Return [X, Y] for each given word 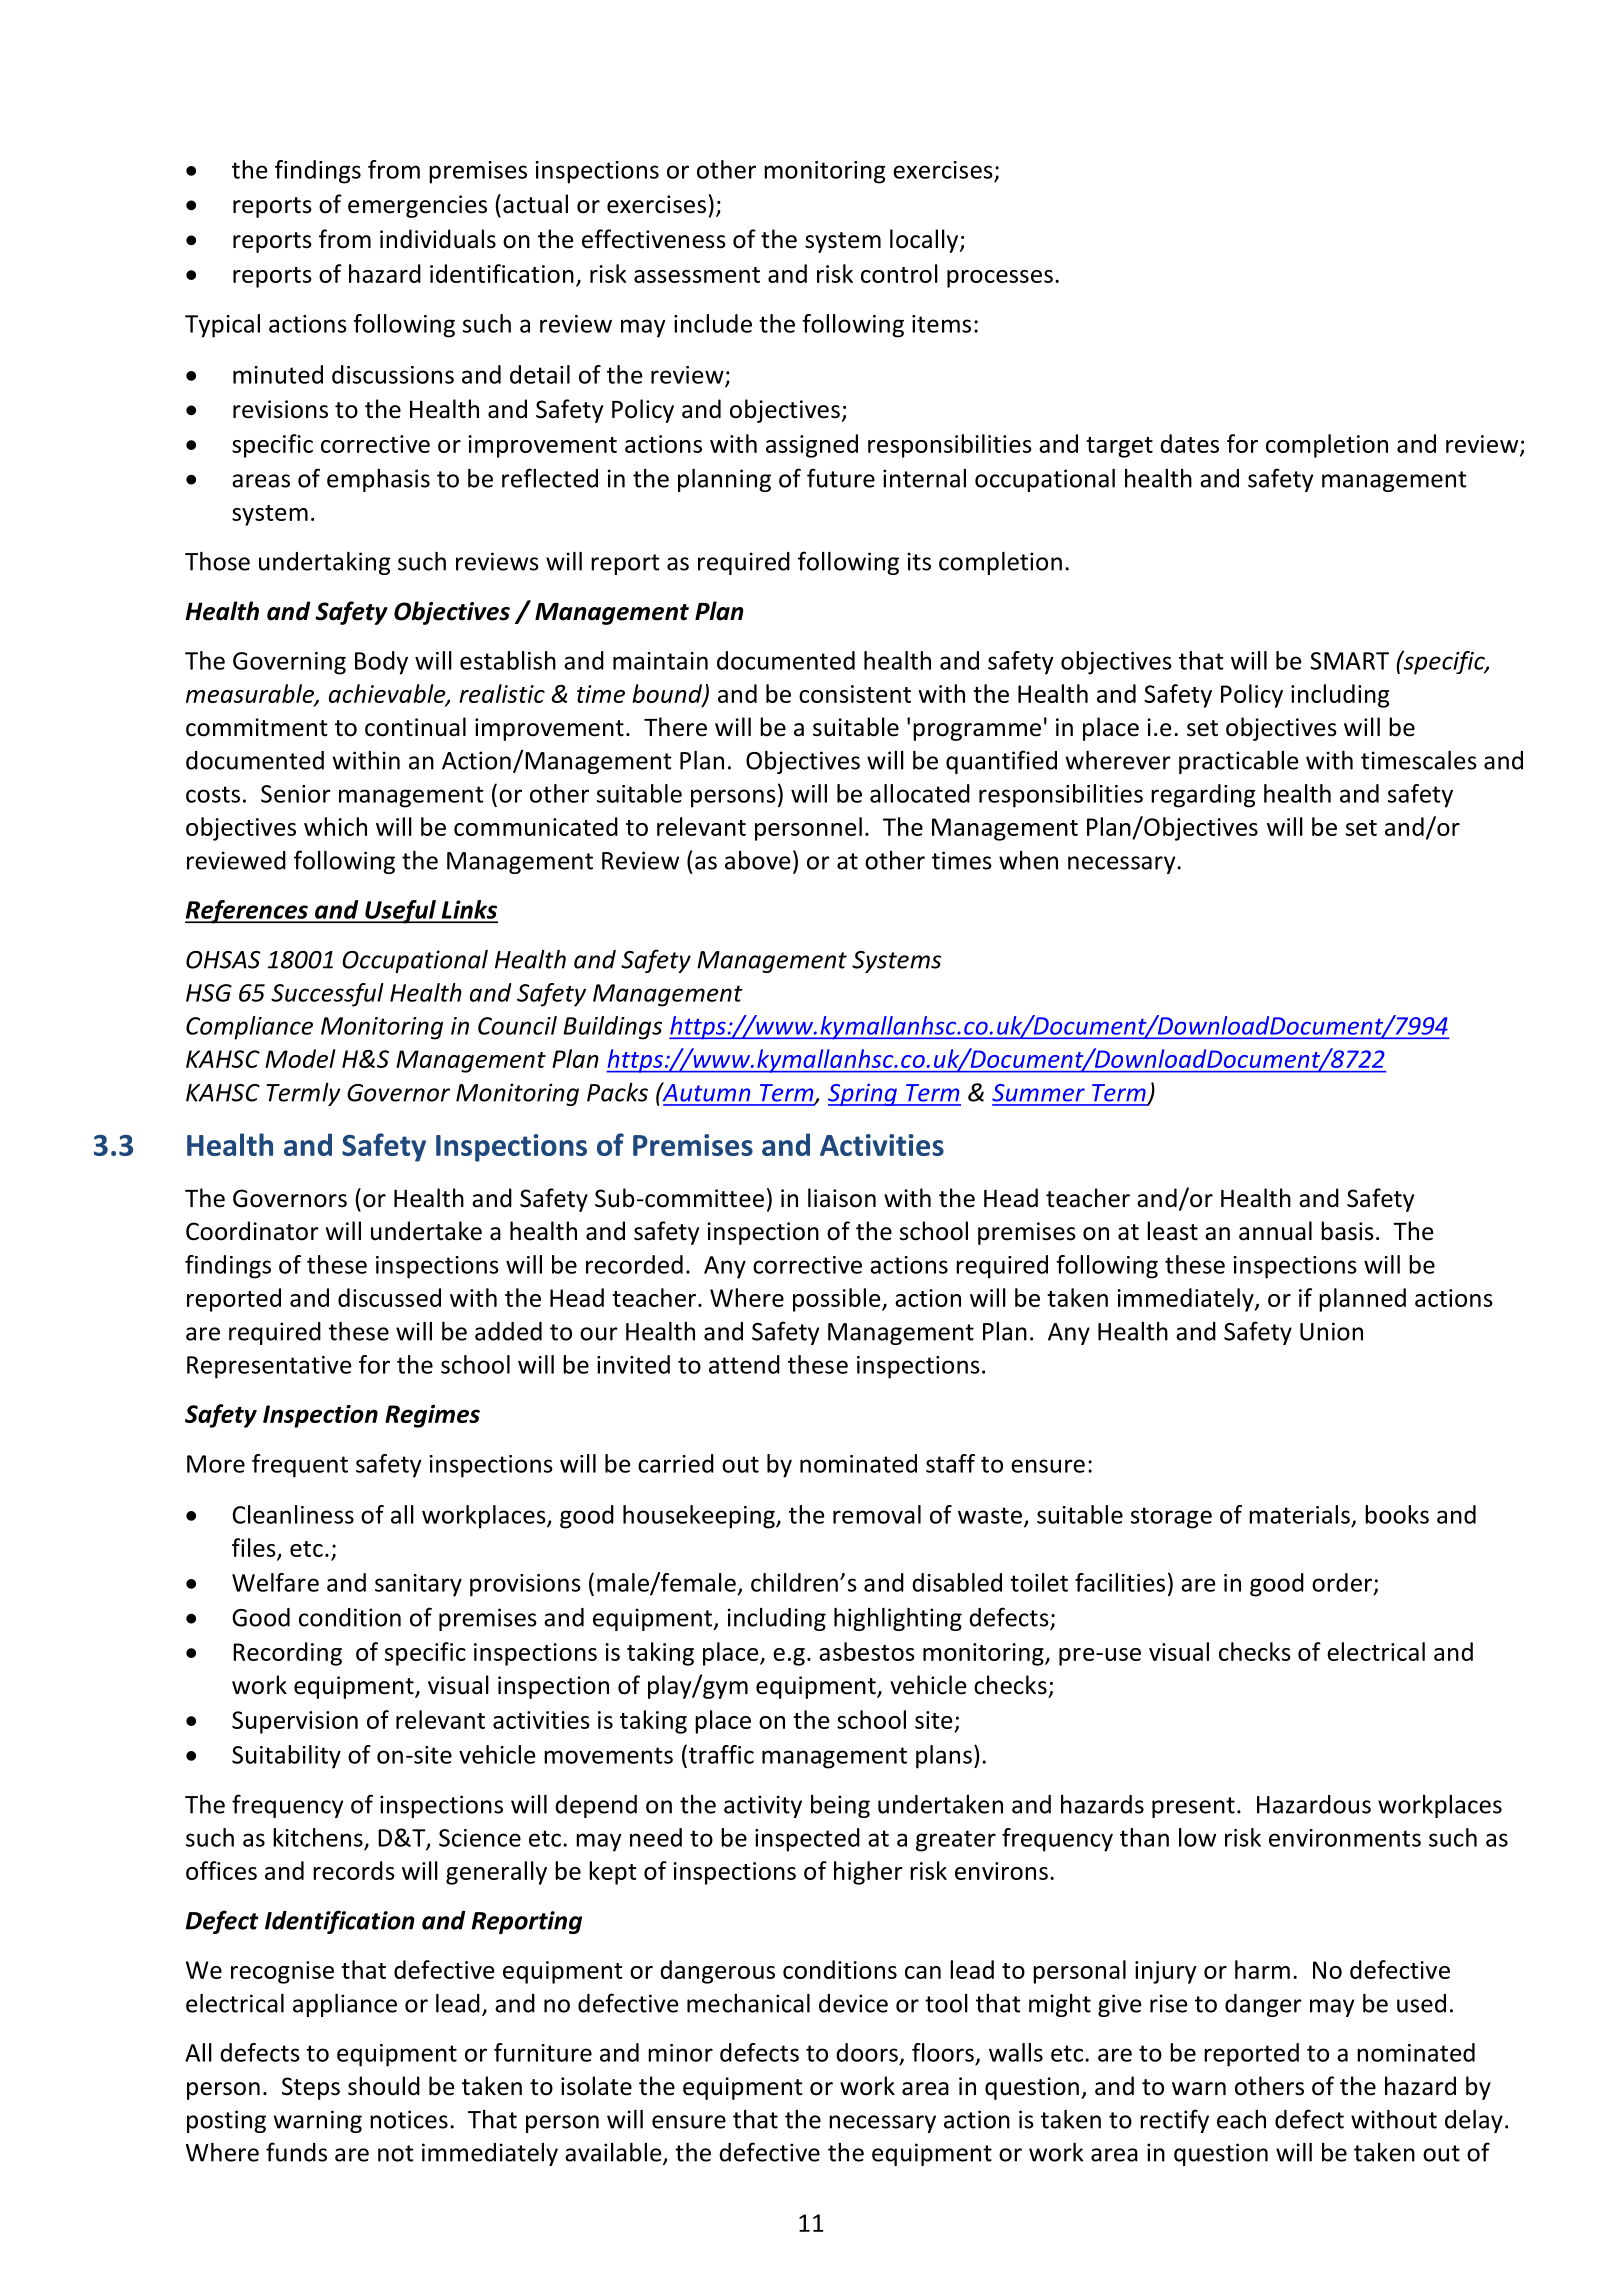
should [384, 2086]
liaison [842, 1198]
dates [1189, 443]
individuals [438, 239]
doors [867, 2052]
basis [1347, 1231]
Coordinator [252, 1231]
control [899, 273]
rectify [1174, 2121]
